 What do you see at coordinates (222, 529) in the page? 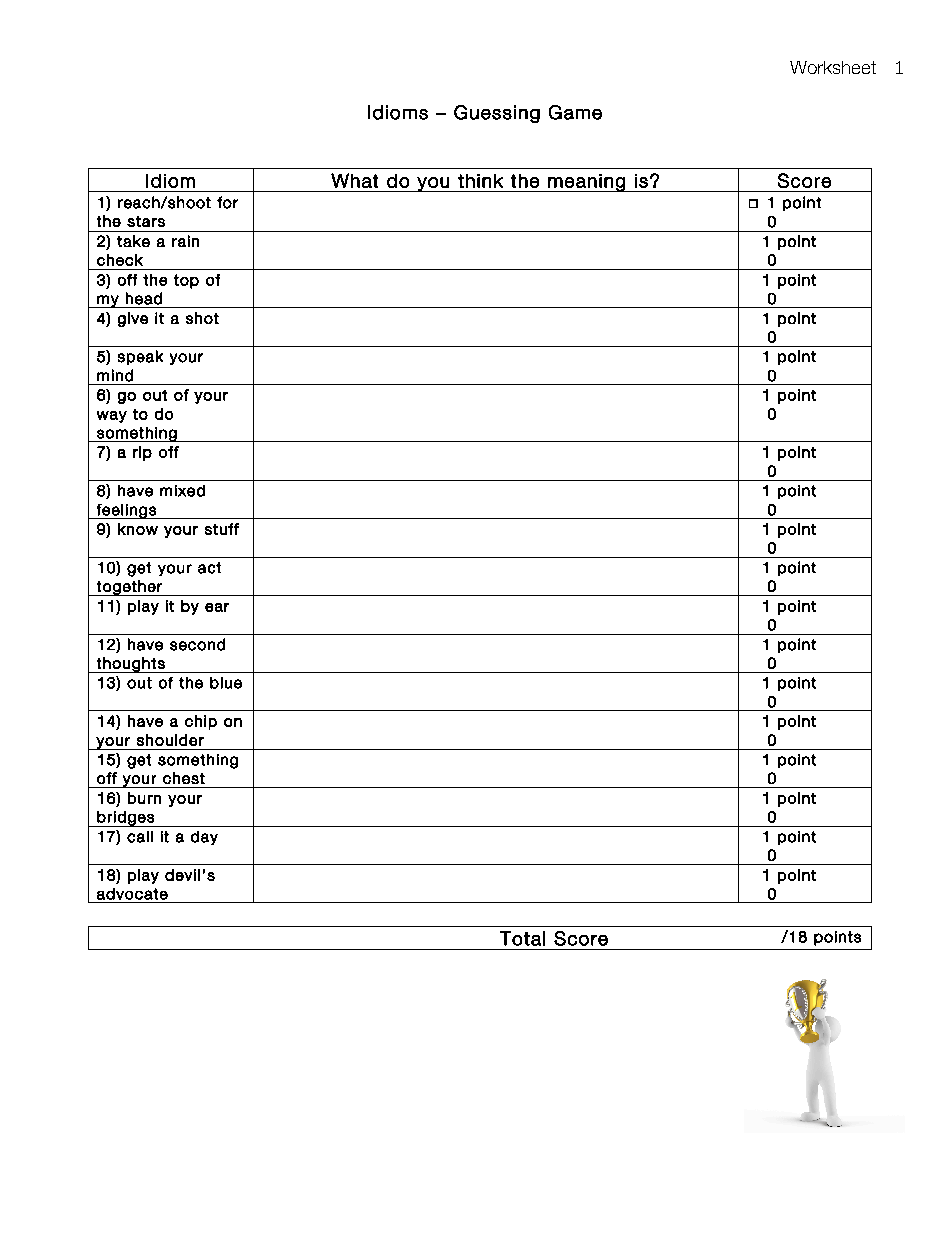
I see `stuff` at bounding box center [222, 529].
